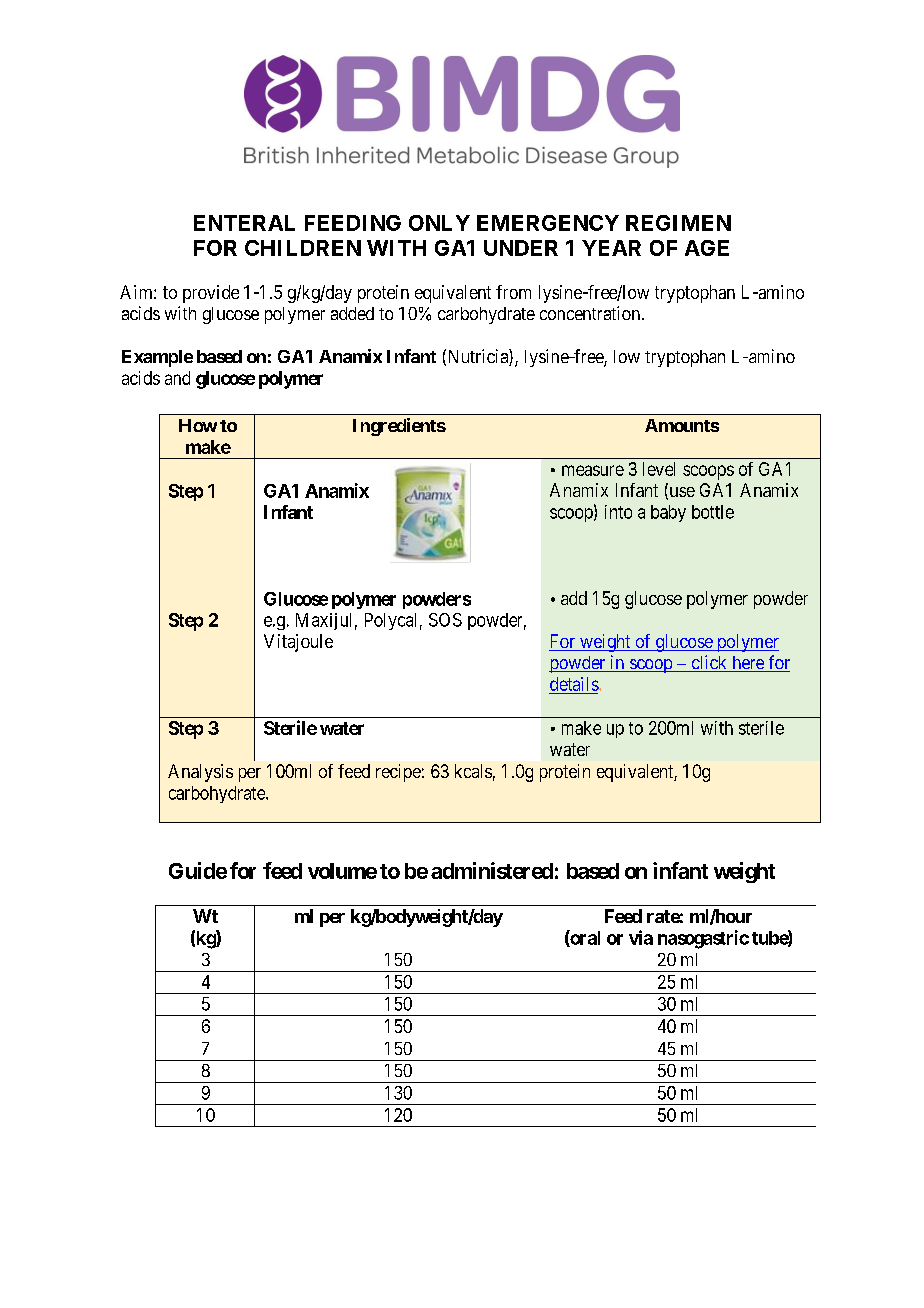 This screenshot has height=1308, width=924. What do you see at coordinates (200, 773) in the screenshot?
I see `Analysis` at bounding box center [200, 773].
